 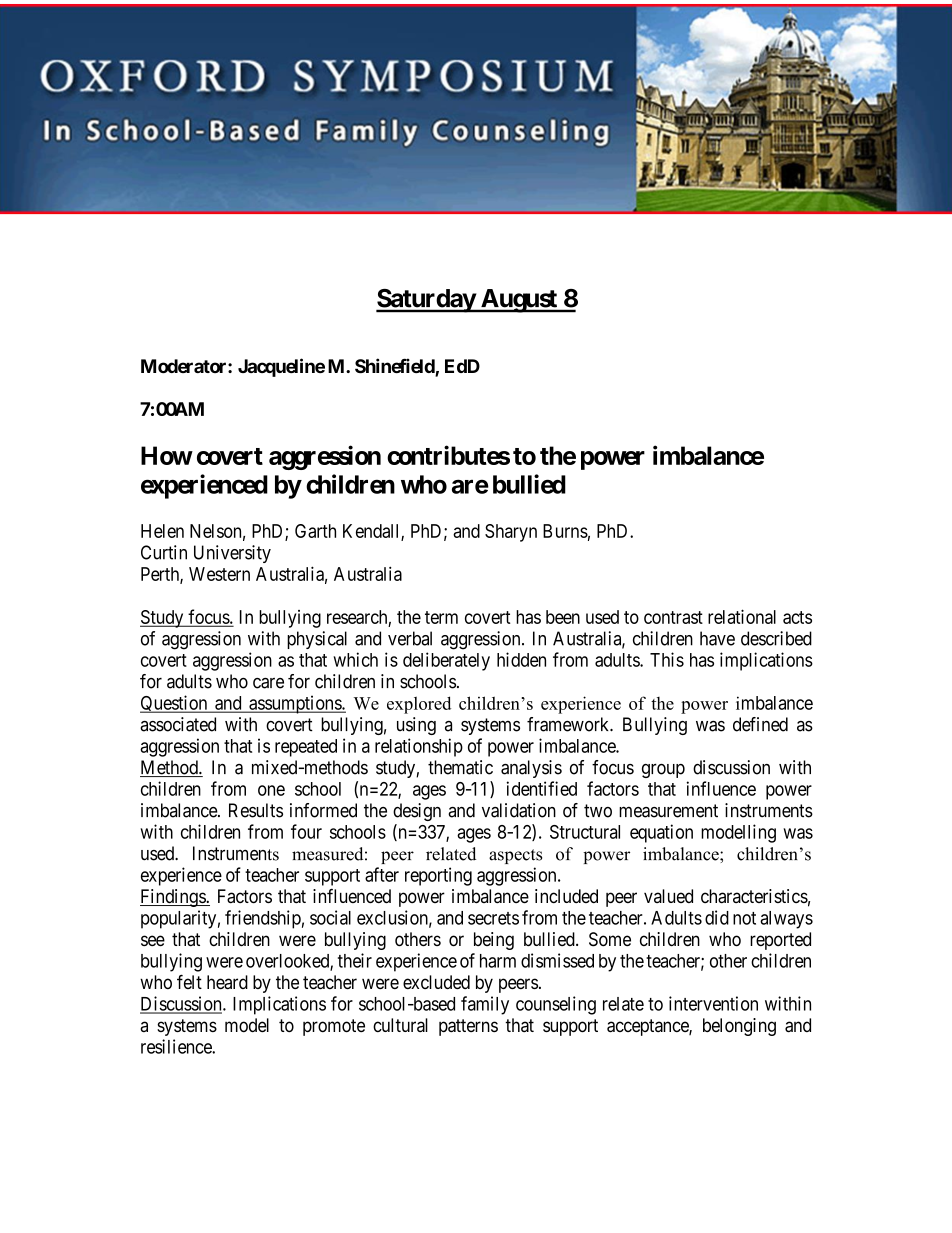 What do you see at coordinates (565, 531) in the screenshot?
I see `Burns` at bounding box center [565, 531].
